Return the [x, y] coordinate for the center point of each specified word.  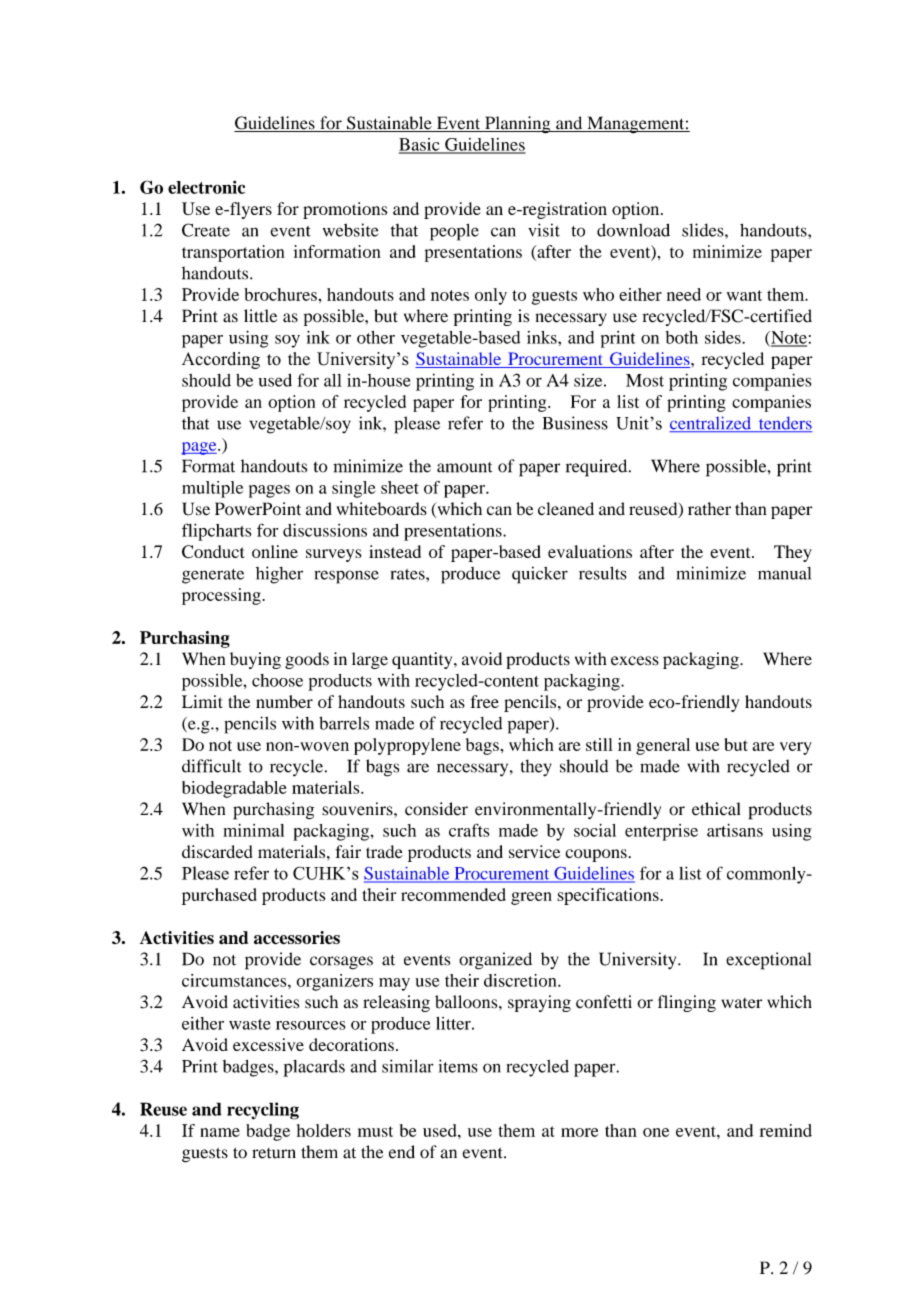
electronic [206, 187]
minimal [253, 830]
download [633, 230]
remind [786, 1130]
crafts [469, 830]
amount [464, 467]
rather [709, 509]
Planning [518, 125]
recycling [263, 1111]
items [458, 1066]
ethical [716, 809]
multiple [212, 489]
